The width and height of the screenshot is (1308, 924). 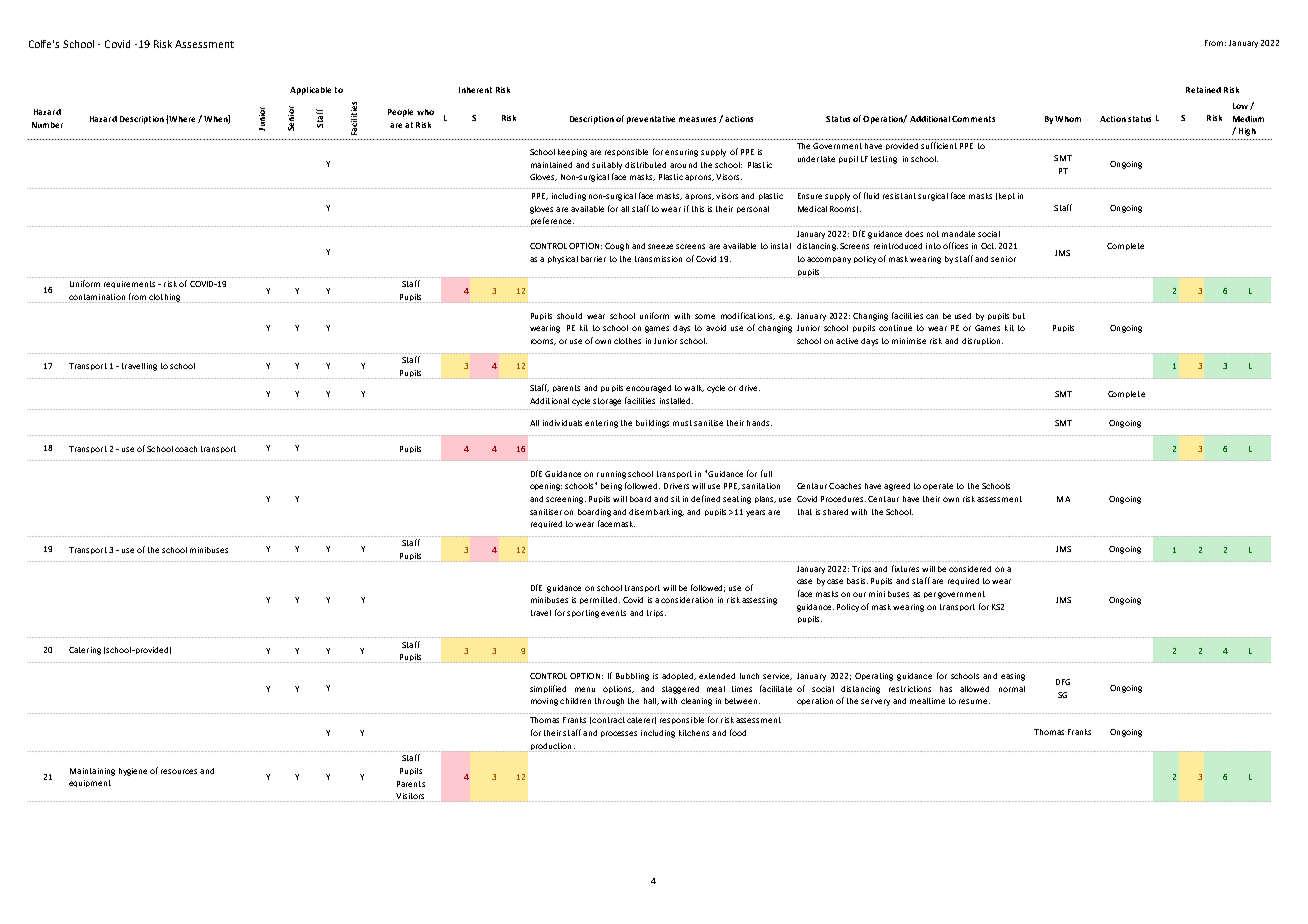 I want to click on buildings, so click(x=652, y=424).
